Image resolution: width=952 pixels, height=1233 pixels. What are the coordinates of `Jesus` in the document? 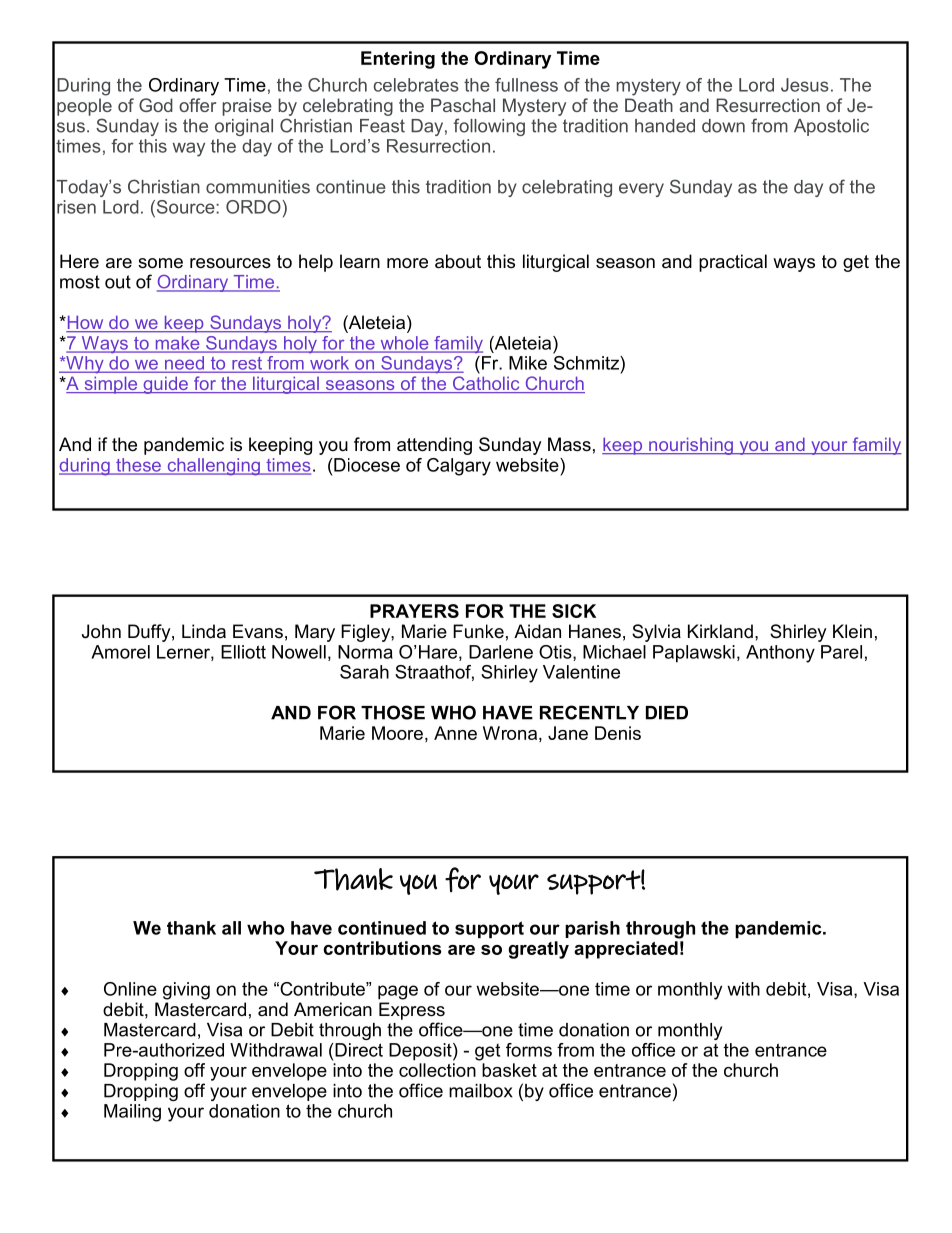 It's located at (805, 85).
